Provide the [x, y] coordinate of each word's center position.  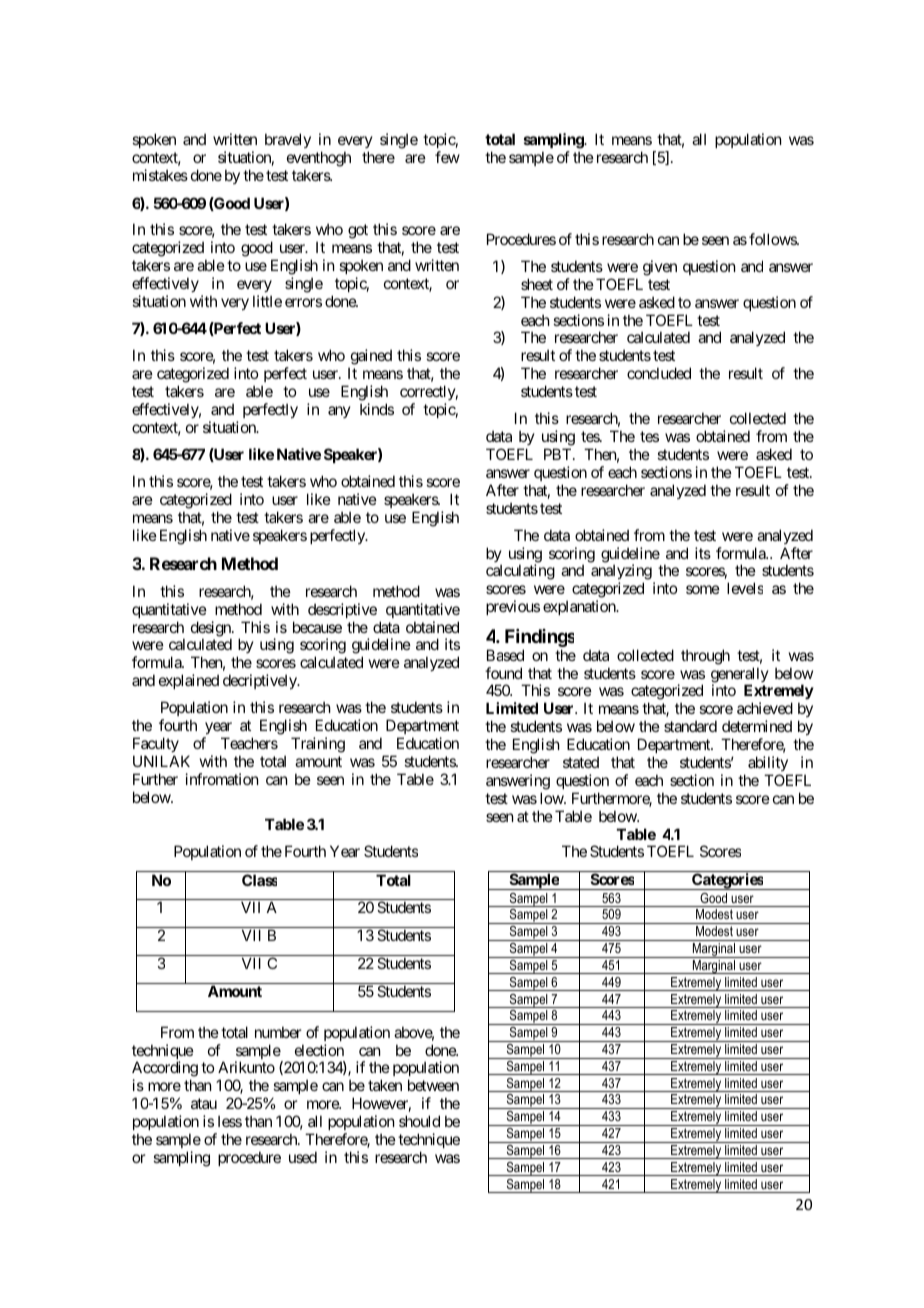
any [339, 412]
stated [581, 762]
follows [773, 239]
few [447, 157]
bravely [288, 140]
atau [204, 1103]
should [419, 1121]
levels [745, 588]
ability [768, 763]
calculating [520, 572]
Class [259, 880]
